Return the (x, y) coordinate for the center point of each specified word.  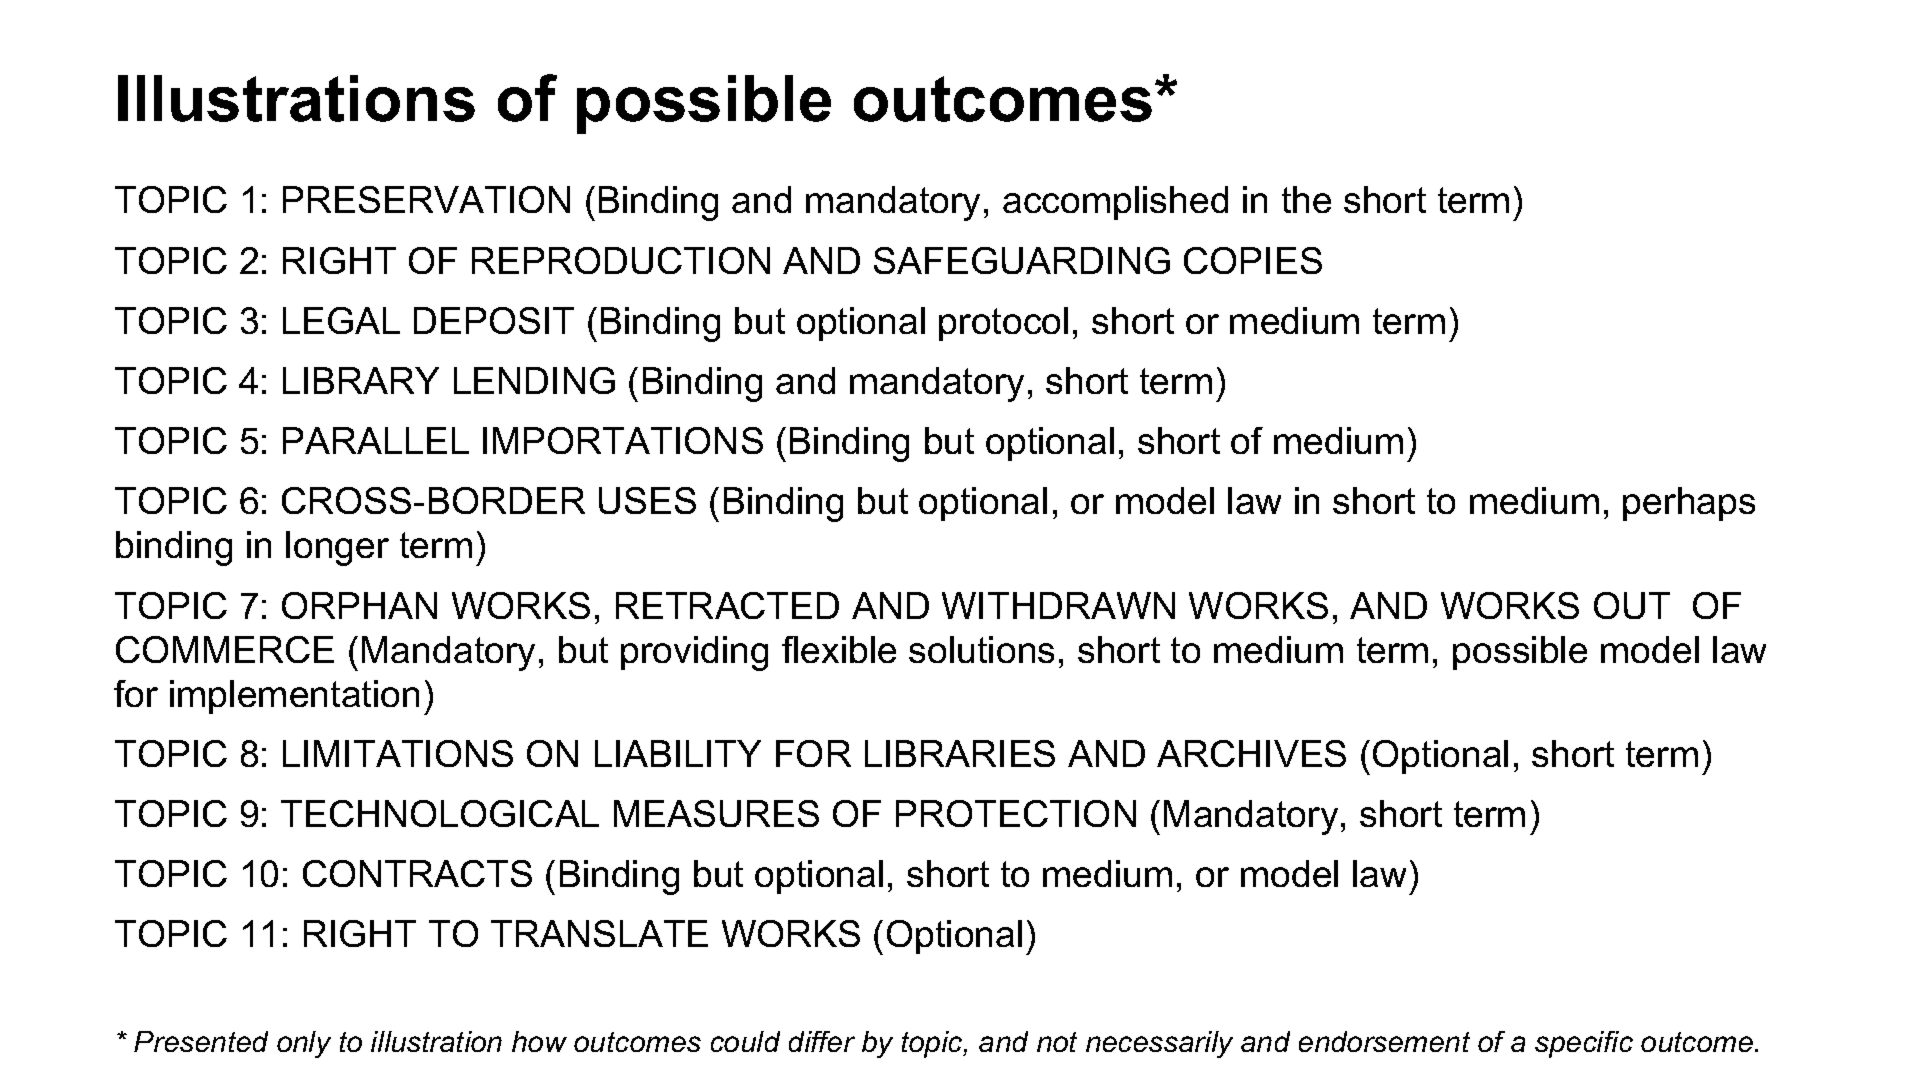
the (1306, 199)
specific (1584, 1044)
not (1057, 1042)
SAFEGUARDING (1022, 260)
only (304, 1044)
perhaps (1689, 504)
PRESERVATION (426, 199)
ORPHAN (359, 605)
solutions (981, 649)
